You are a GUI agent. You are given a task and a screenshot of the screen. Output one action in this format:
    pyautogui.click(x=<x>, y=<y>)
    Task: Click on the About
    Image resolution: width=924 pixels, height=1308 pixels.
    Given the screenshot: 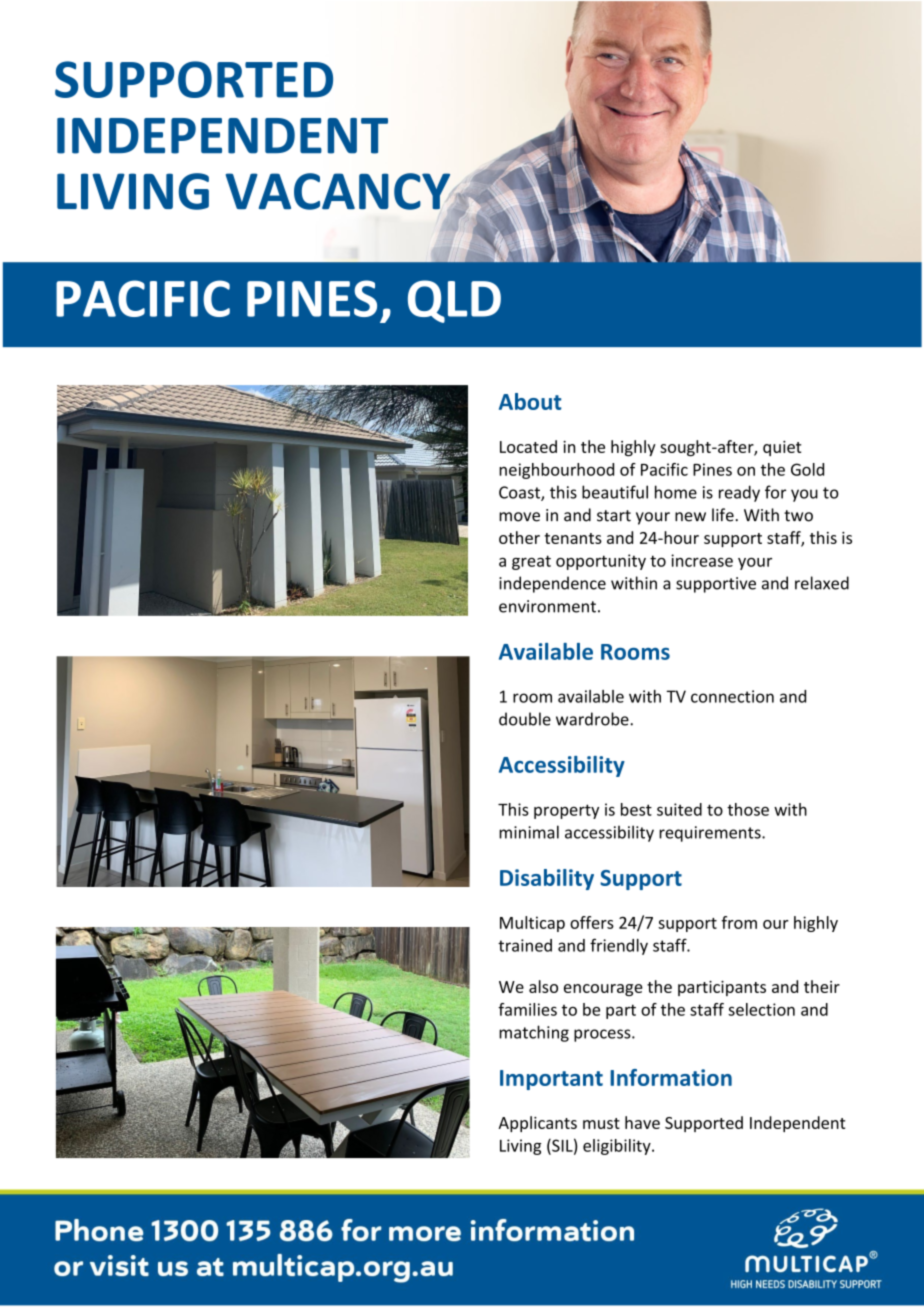 What is the action you would take?
    pyautogui.click(x=530, y=401)
